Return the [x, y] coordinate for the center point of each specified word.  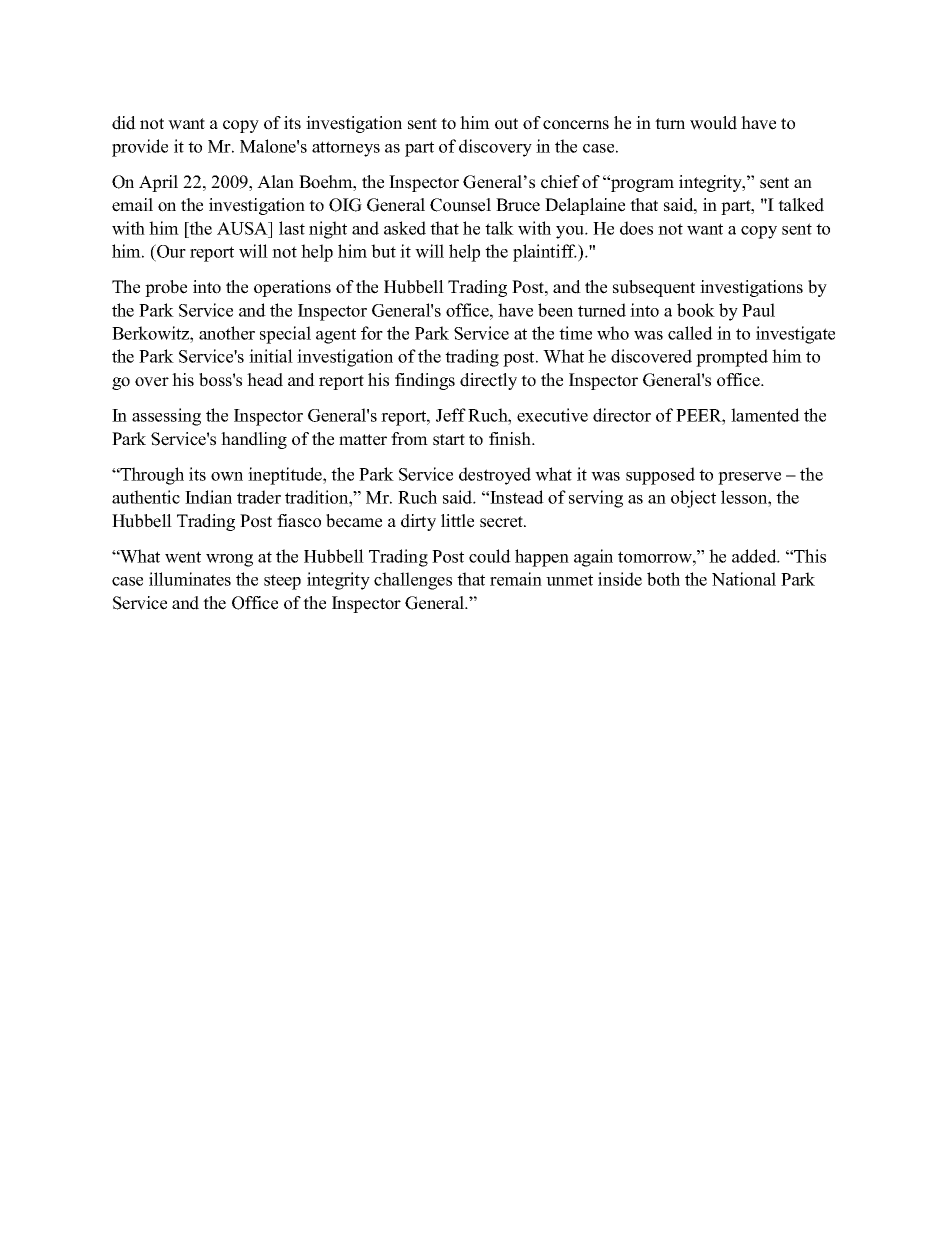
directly [488, 381]
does [636, 228]
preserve [749, 478]
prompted [732, 358]
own [227, 476]
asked [405, 228]
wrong [229, 560]
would [713, 123]
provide [140, 148]
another [227, 333]
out [506, 124]
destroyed [495, 476]
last [292, 228]
